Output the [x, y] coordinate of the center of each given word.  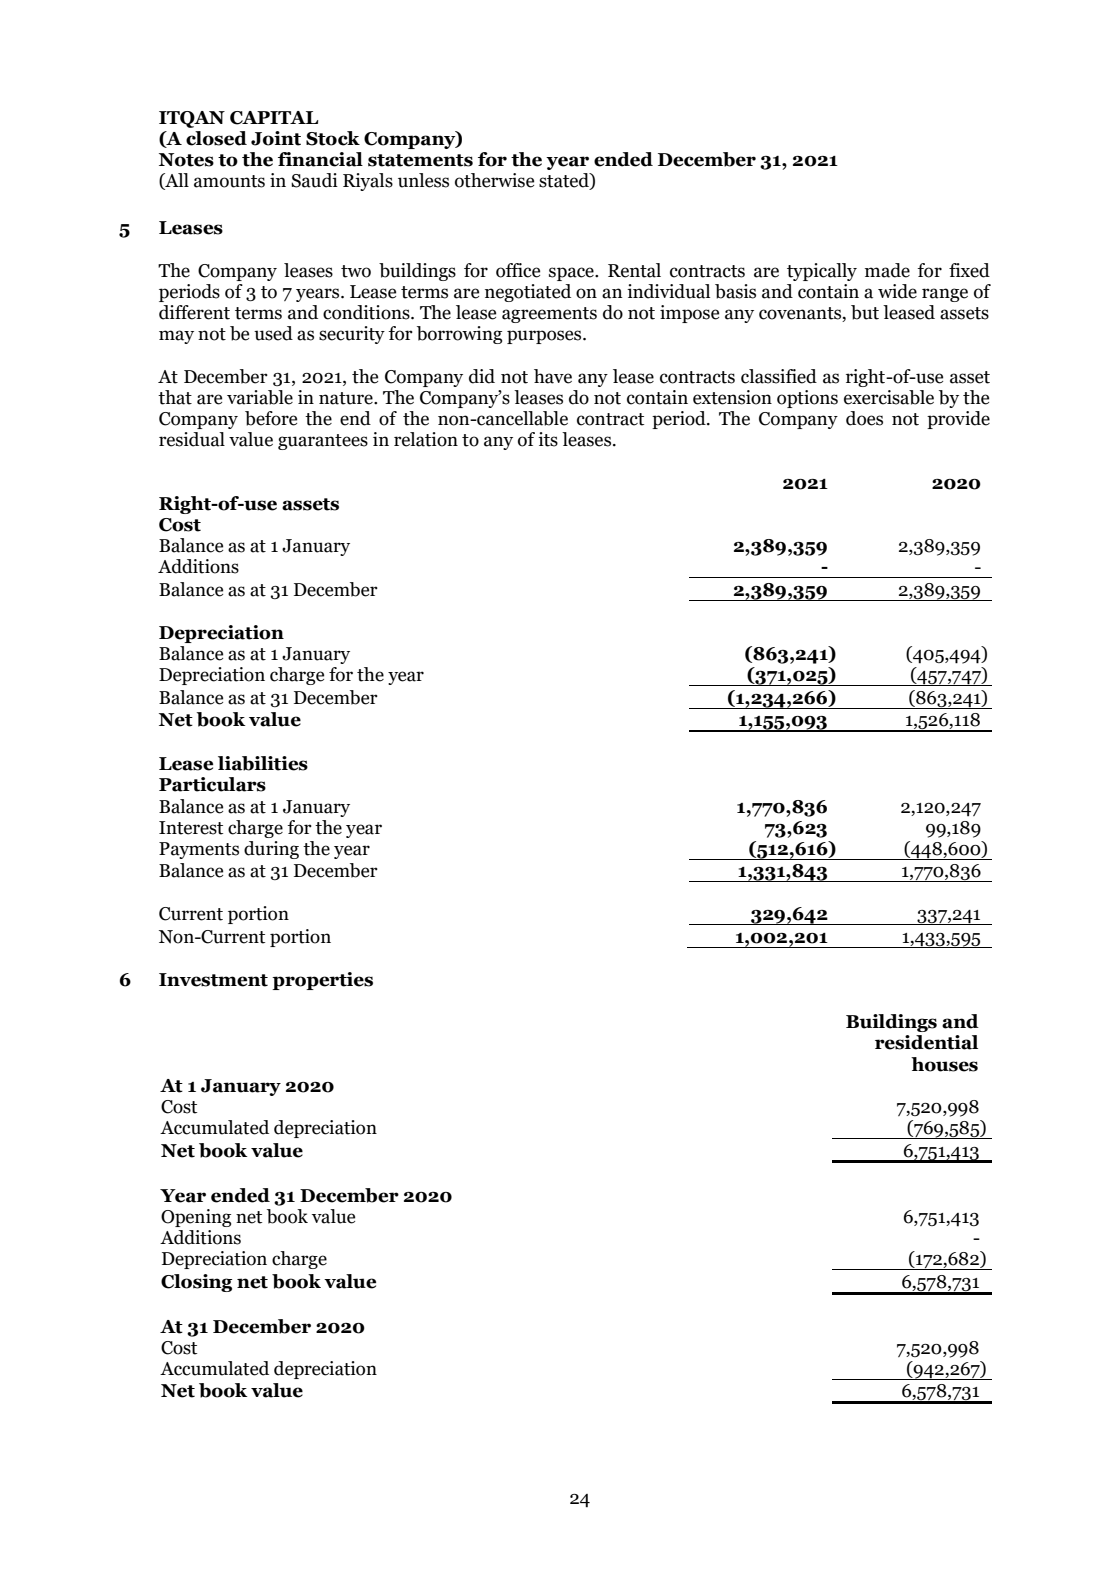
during [271, 850]
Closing [196, 1283]
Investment [213, 980]
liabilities [263, 763]
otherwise [494, 180]
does [864, 418]
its [548, 439]
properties [322, 981]
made [887, 270]
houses [944, 1064]
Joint [276, 138]
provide [958, 420]
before [271, 418]
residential [926, 1042]
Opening [196, 1218]
